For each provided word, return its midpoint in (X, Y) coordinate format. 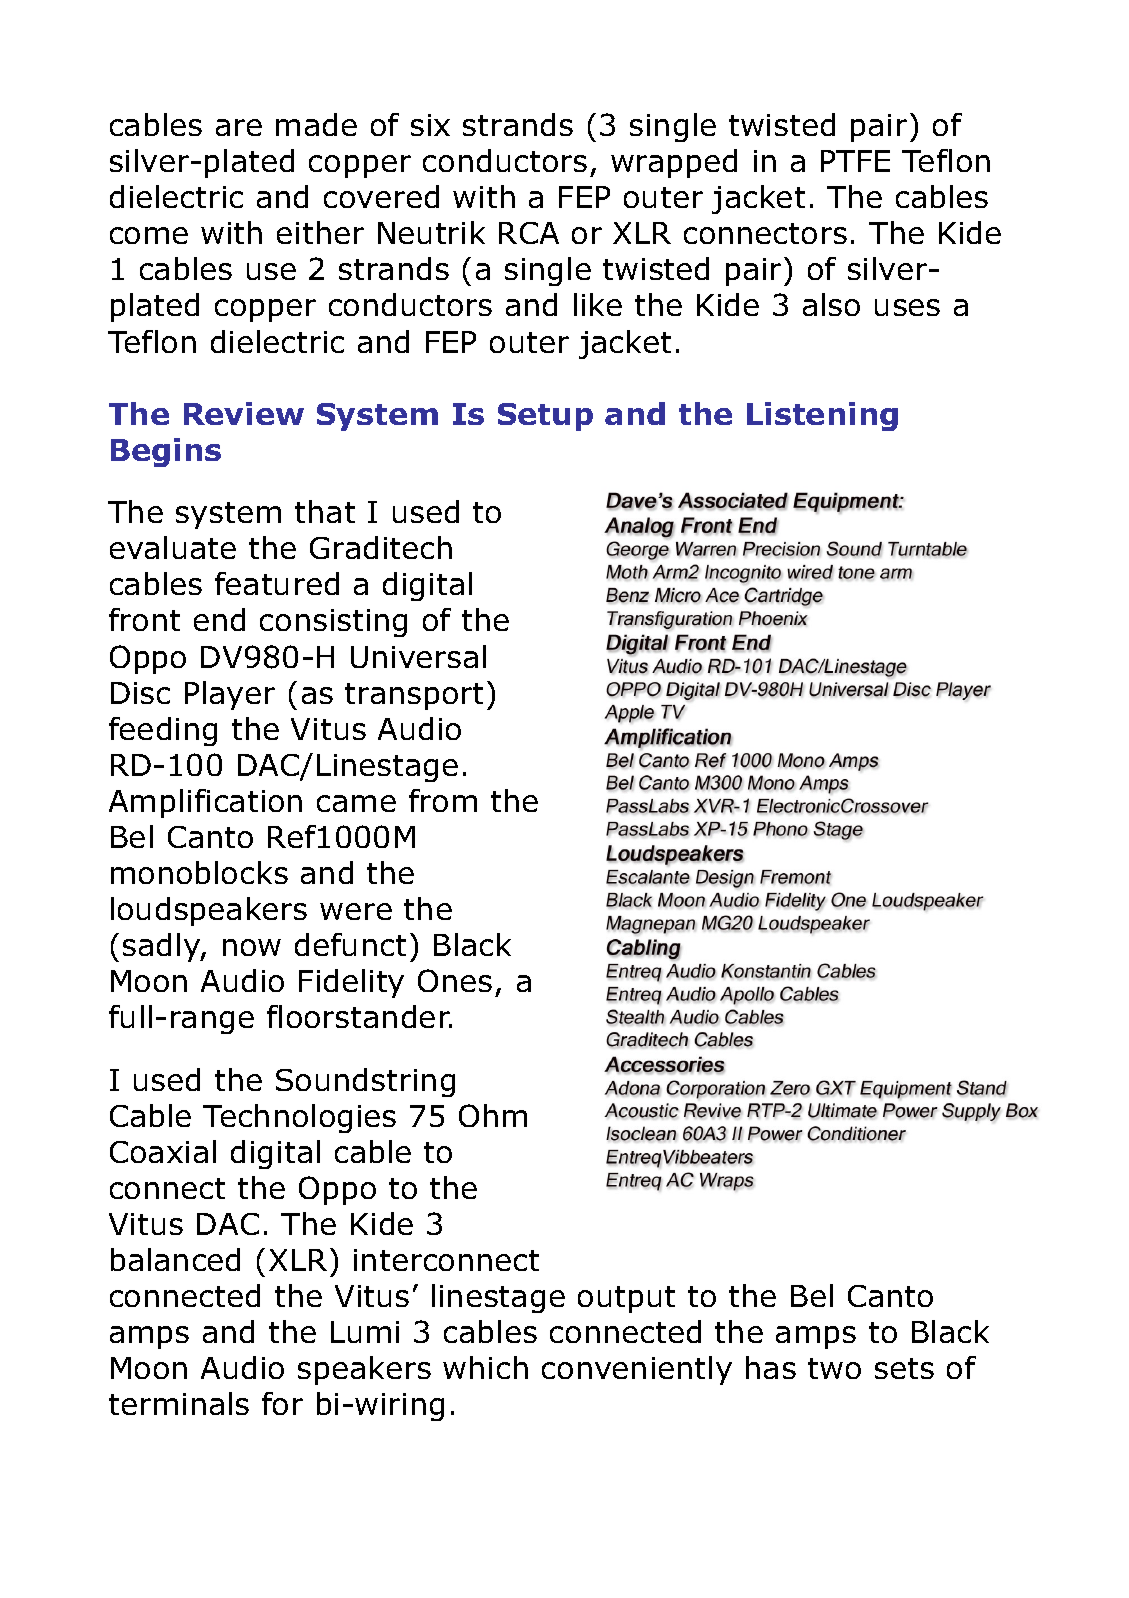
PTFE (855, 161)
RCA (529, 233)
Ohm (493, 1115)
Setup (545, 417)
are (239, 127)
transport (414, 696)
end (219, 619)
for (282, 1403)
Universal (418, 656)
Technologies (299, 1118)
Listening (822, 416)
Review (244, 413)
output (626, 1299)
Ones (455, 980)
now (252, 947)
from (443, 800)
